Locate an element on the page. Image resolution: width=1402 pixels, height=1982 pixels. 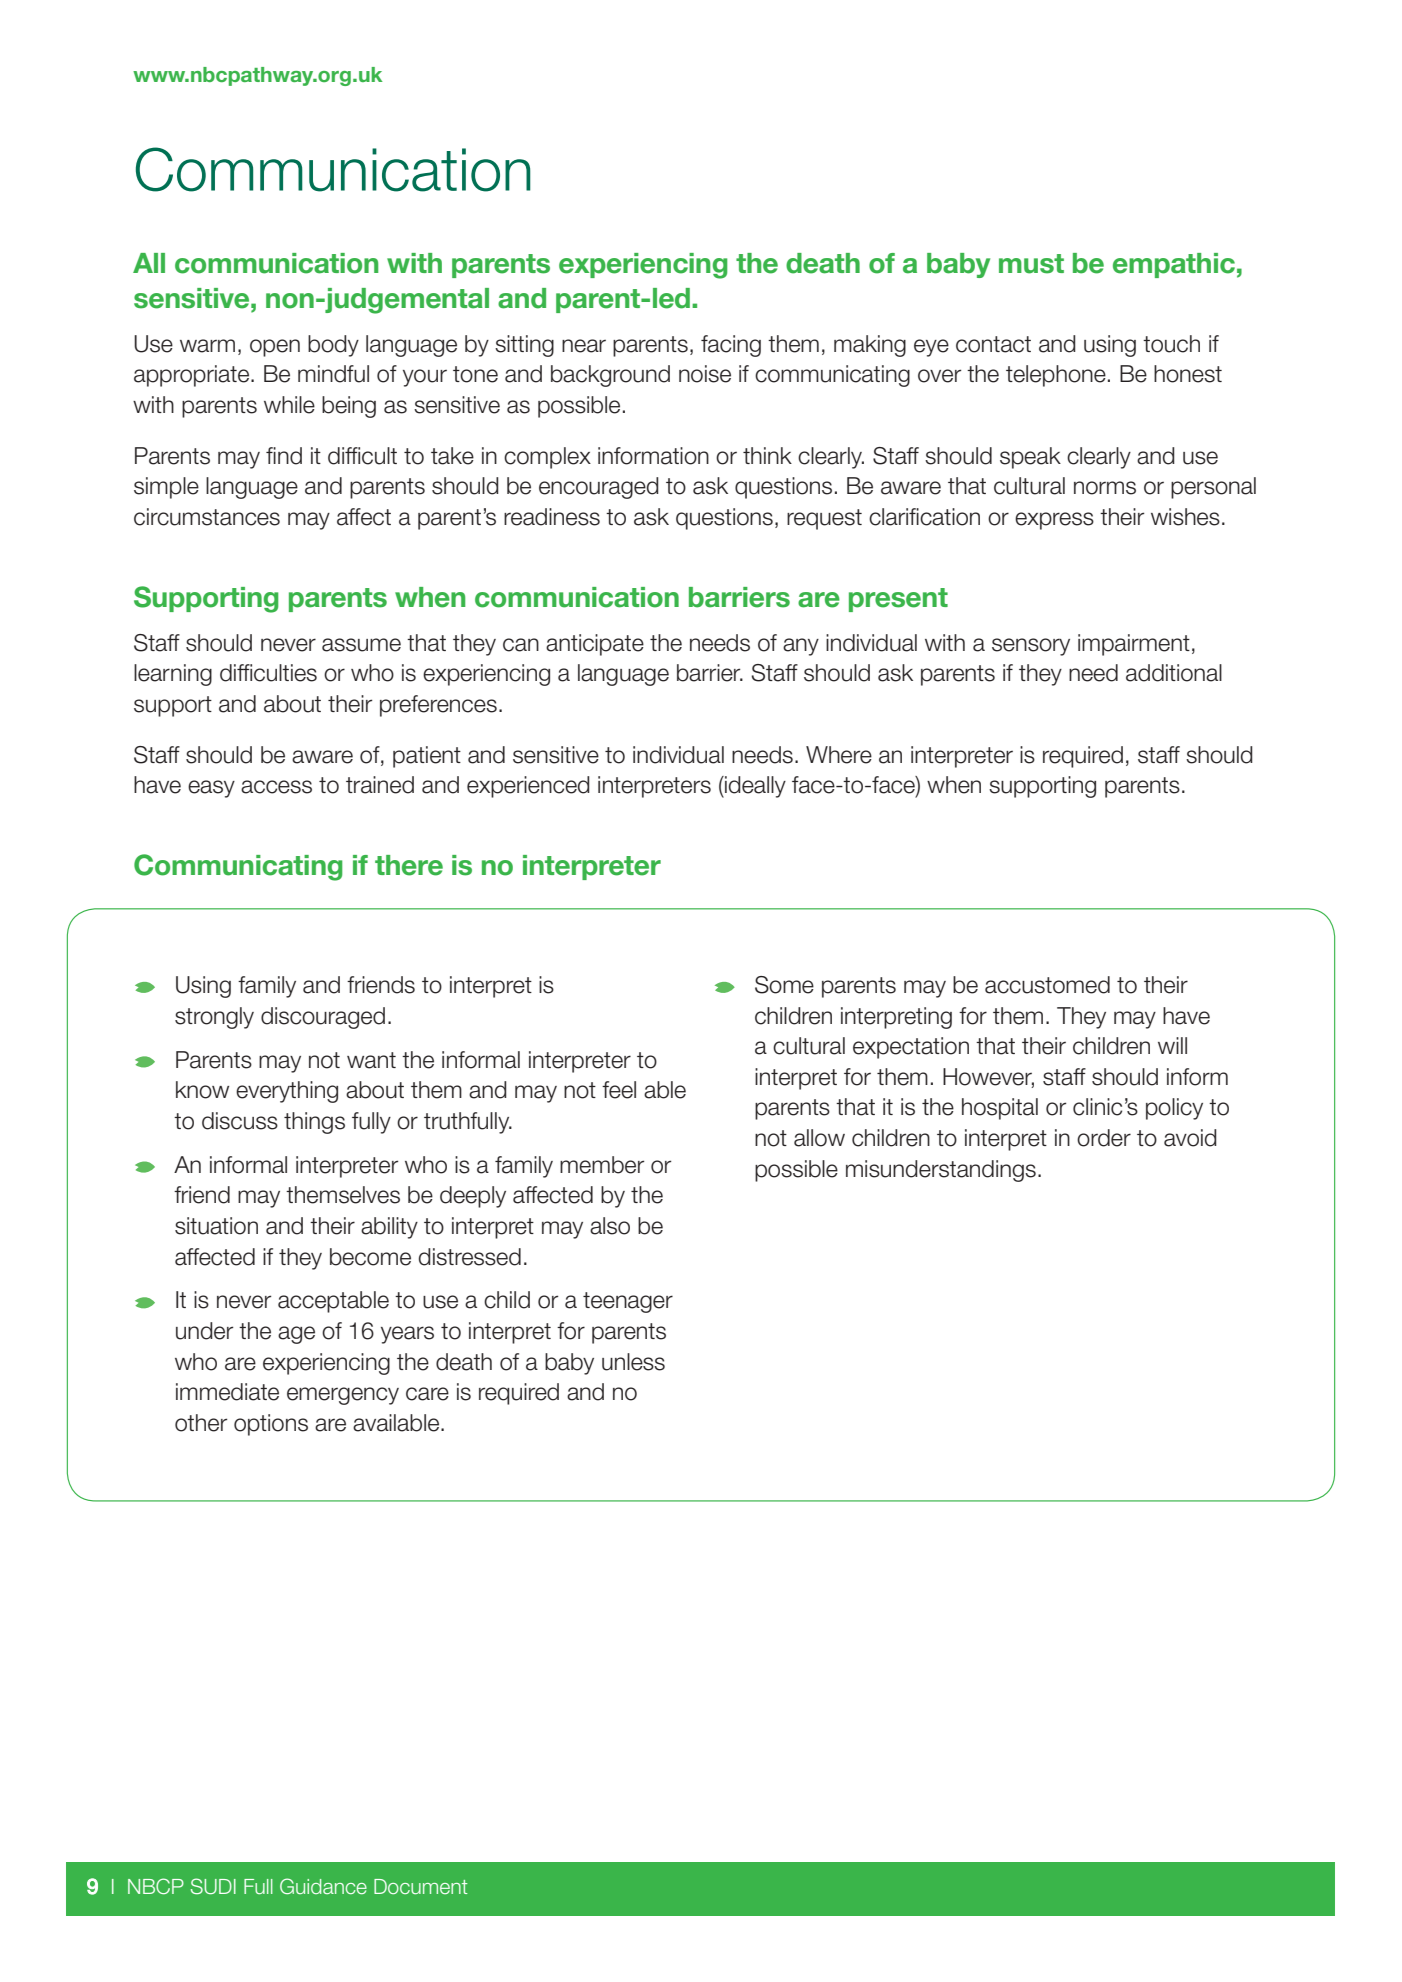
impairment is located at coordinates (1134, 645).
